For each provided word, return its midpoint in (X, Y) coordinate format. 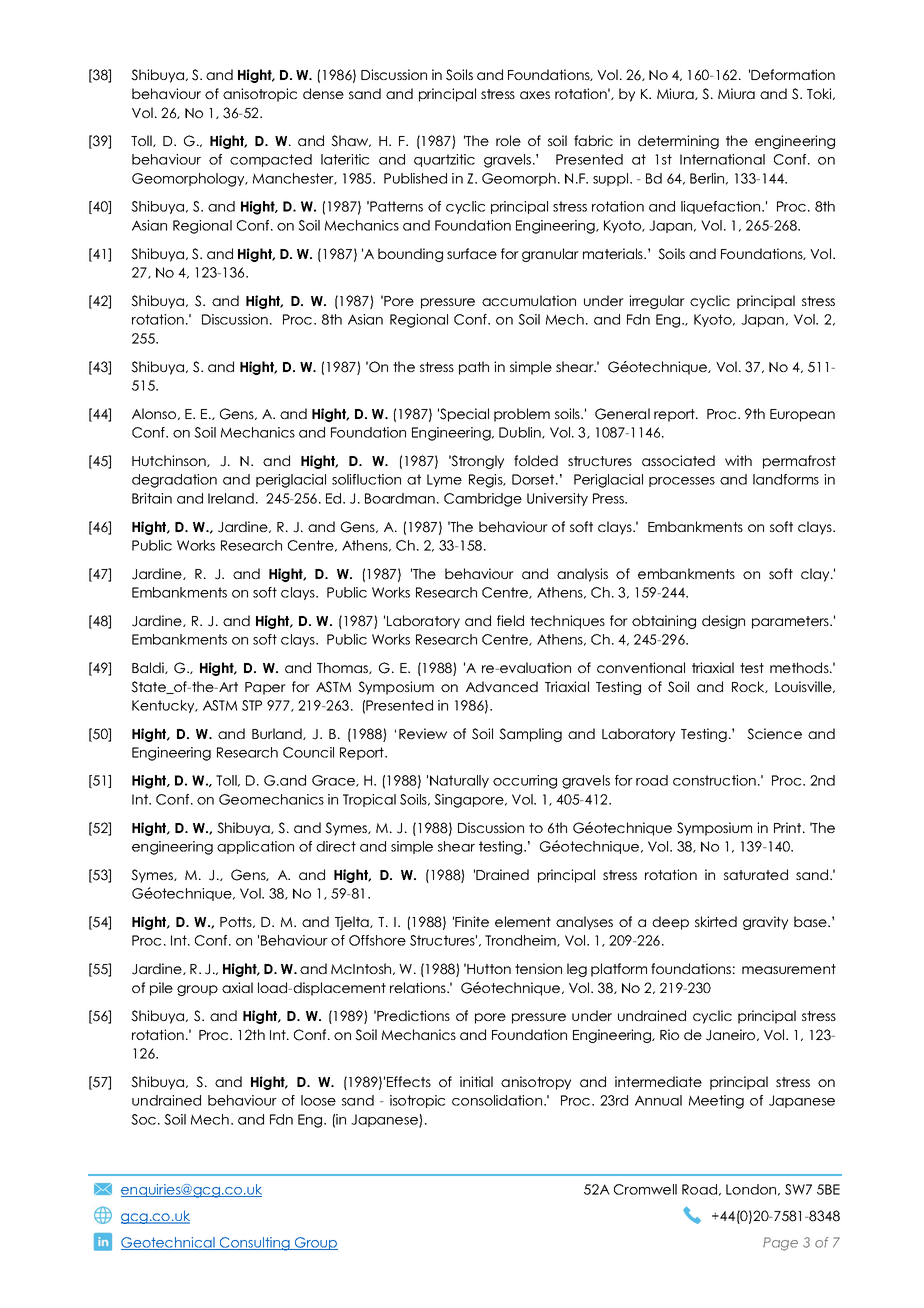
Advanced (502, 686)
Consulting (255, 1244)
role (508, 140)
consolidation (498, 1100)
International (722, 159)
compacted (271, 160)
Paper (265, 688)
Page (780, 1244)
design (723, 622)
